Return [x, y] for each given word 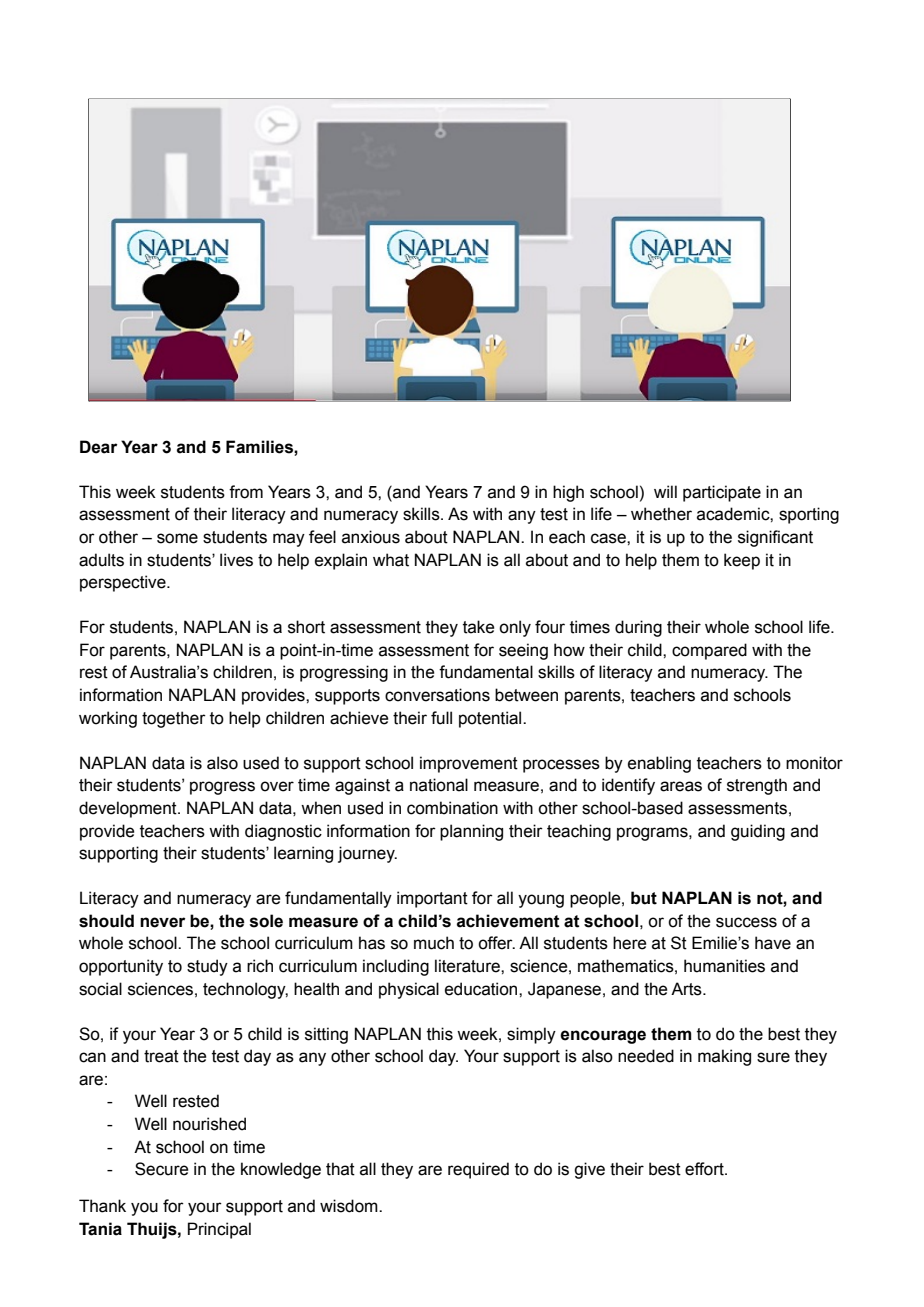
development [129, 809]
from [246, 492]
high [568, 493]
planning [471, 832]
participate [722, 493]
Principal [219, 1230]
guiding [758, 832]
